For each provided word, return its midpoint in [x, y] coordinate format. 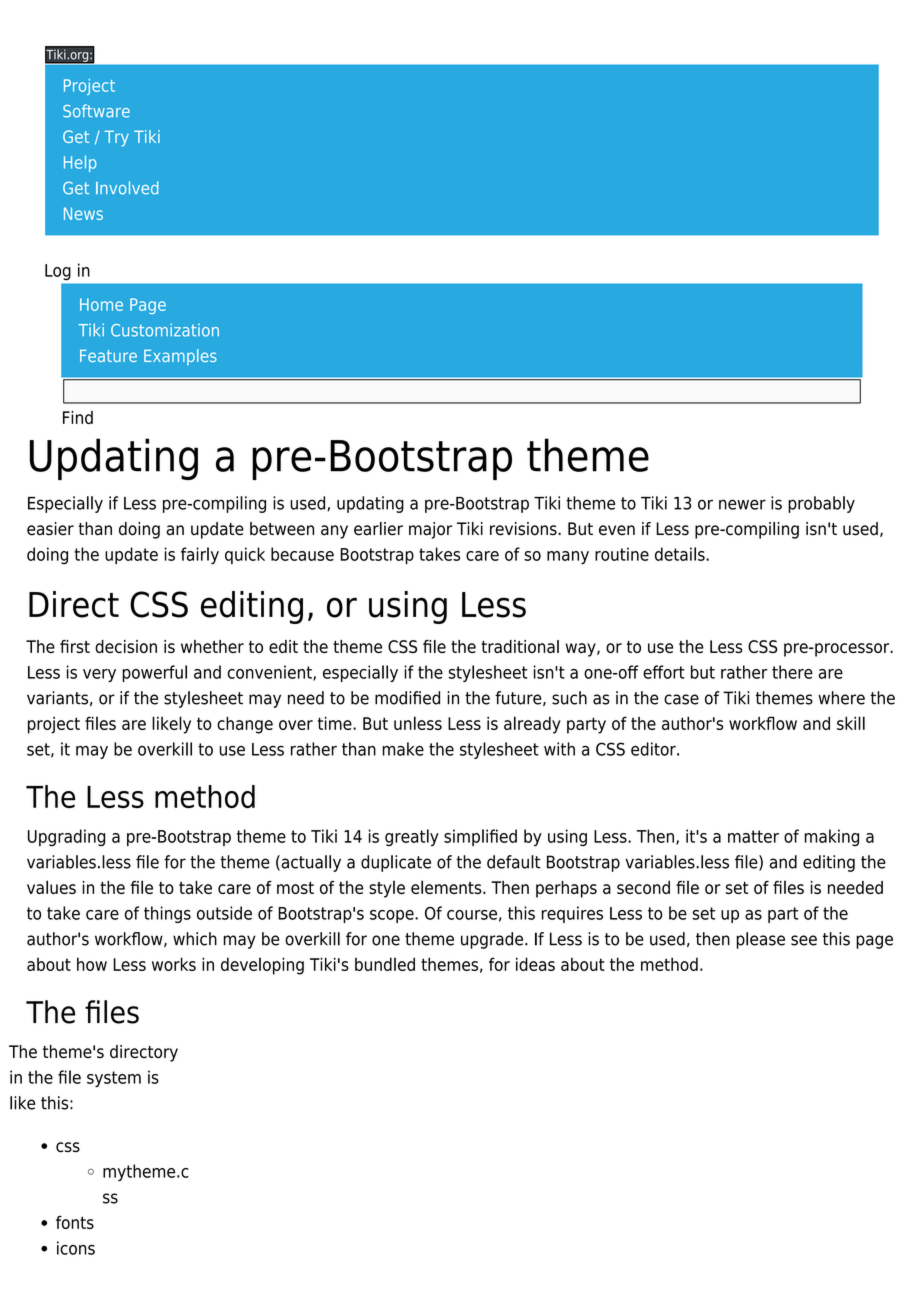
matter [753, 836]
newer [742, 504]
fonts [75, 1222]
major [430, 530]
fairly [200, 556]
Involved [127, 188]
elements [447, 887]
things [167, 914]
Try [116, 138]
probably [821, 504]
